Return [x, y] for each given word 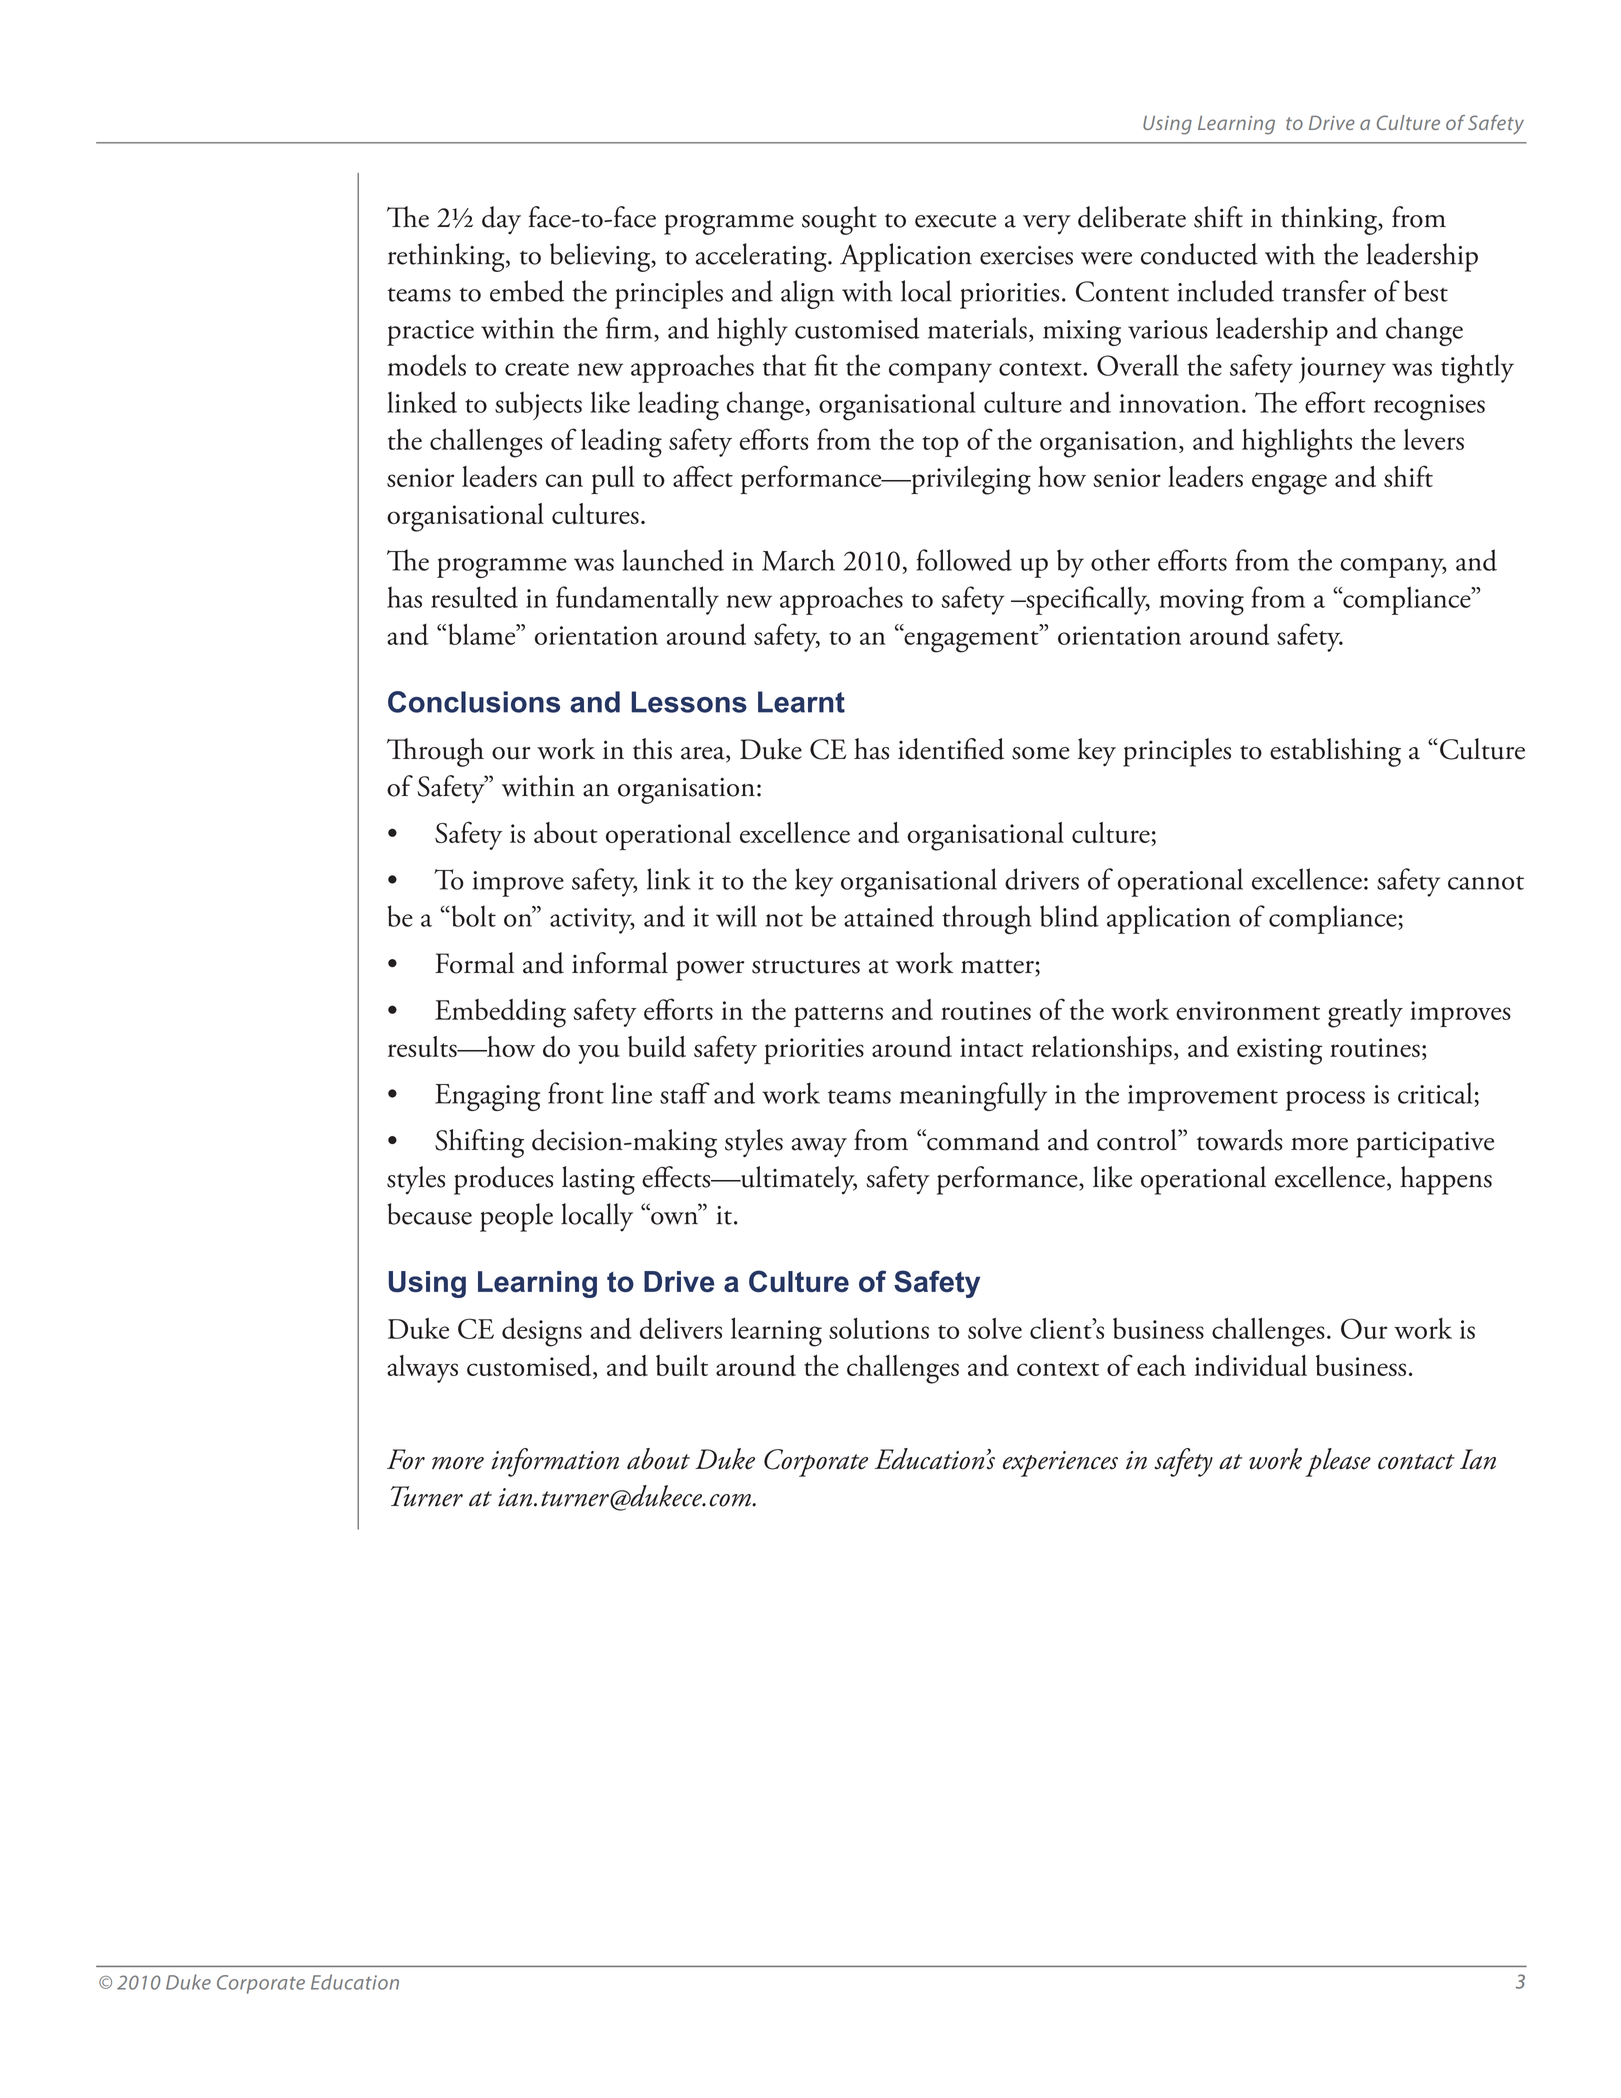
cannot [1486, 883]
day [501, 220]
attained [889, 916]
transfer [1324, 291]
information [555, 1462]
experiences [1060, 1464]
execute [955, 220]
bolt [472, 916]
